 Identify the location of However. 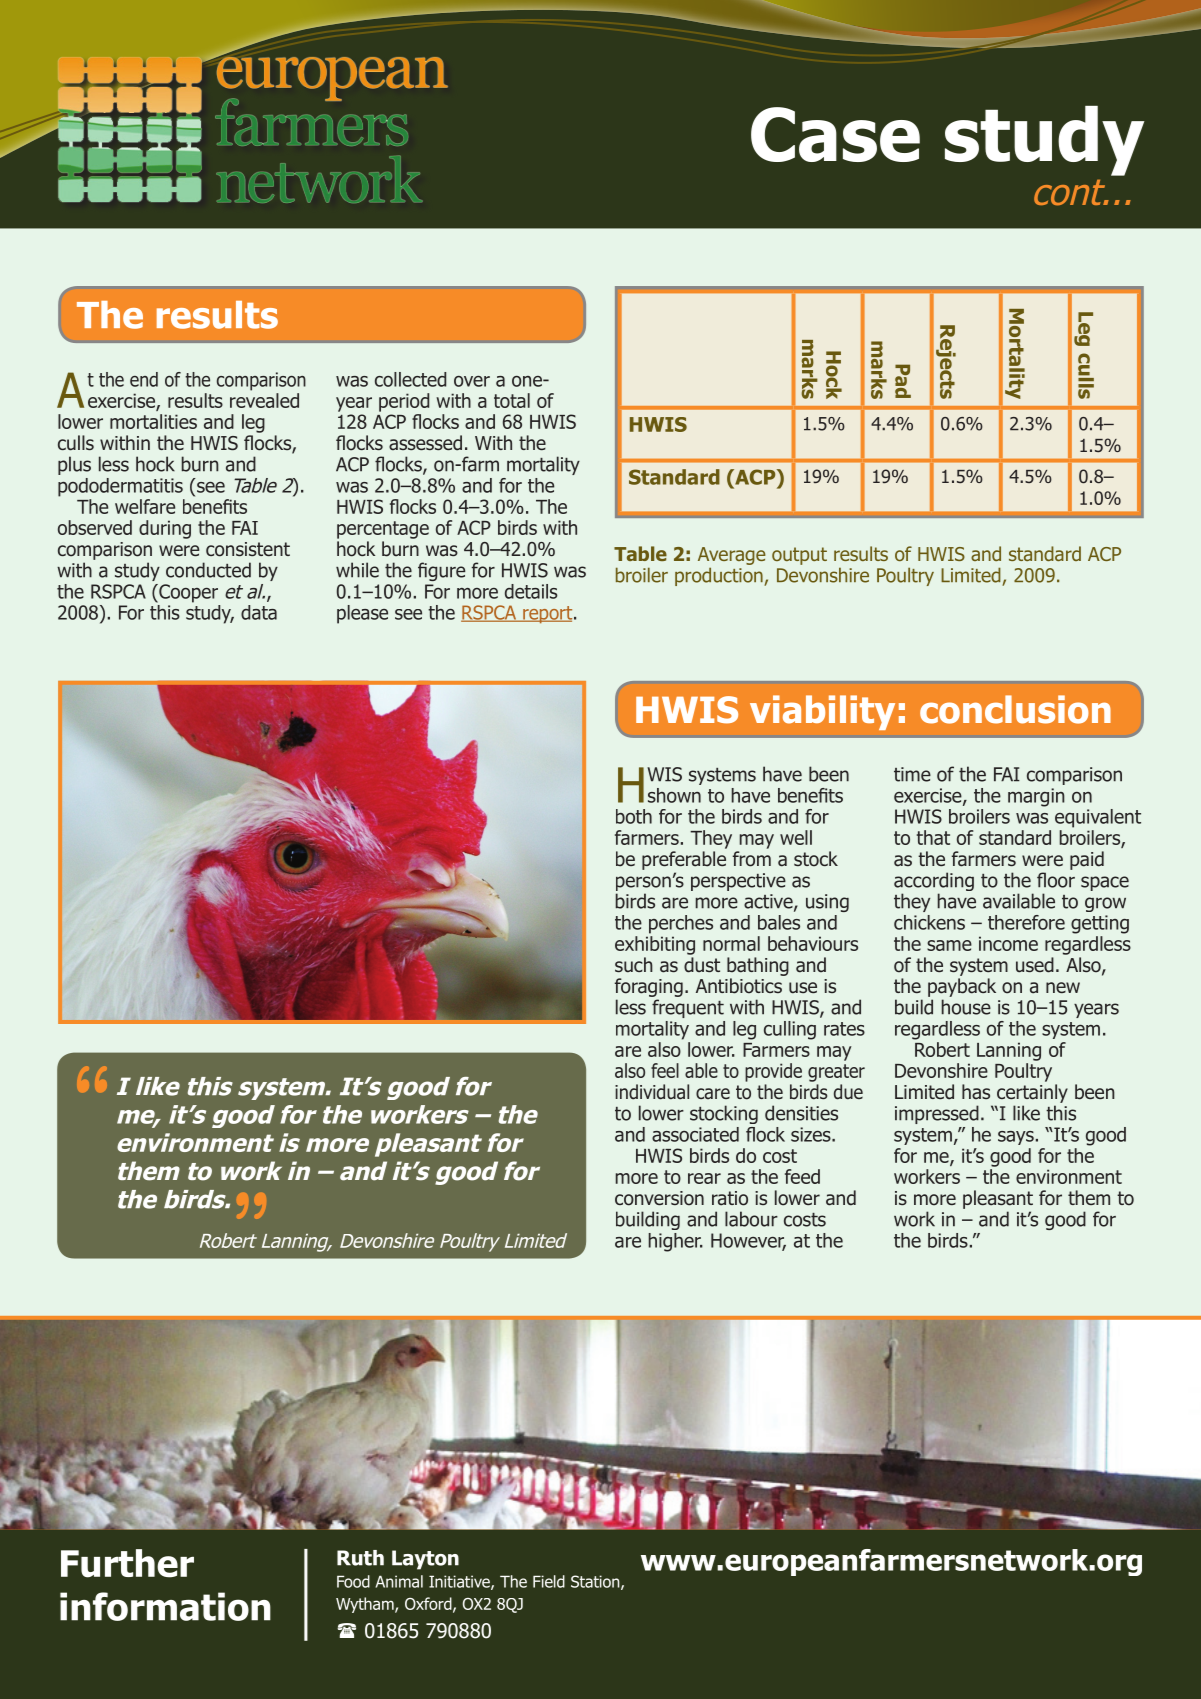
(748, 1241).
